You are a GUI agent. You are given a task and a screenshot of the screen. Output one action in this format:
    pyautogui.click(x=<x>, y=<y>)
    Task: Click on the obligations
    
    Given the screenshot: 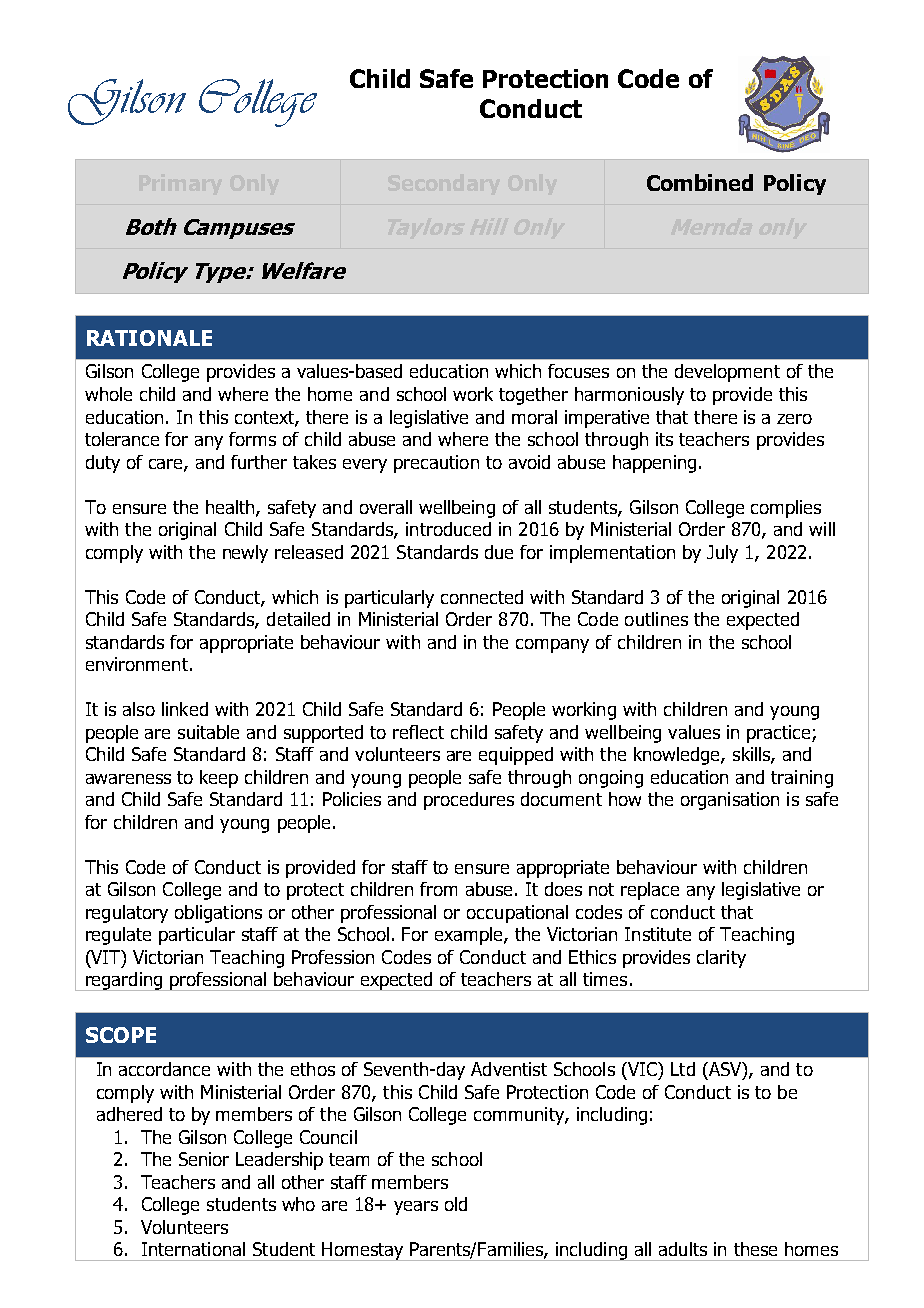 What is the action you would take?
    pyautogui.click(x=218, y=914)
